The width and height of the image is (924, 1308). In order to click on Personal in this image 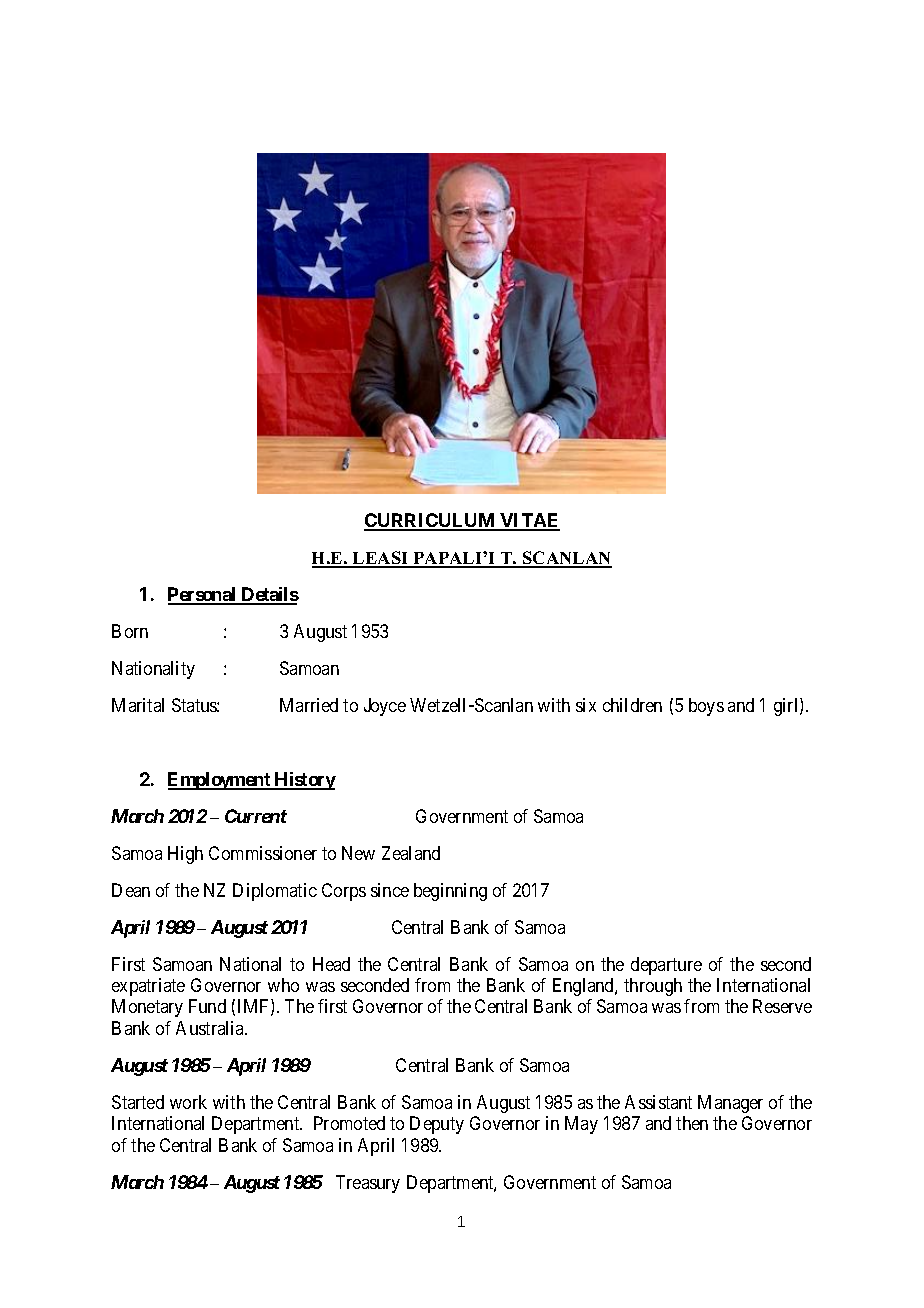, I will do `click(203, 595)`.
